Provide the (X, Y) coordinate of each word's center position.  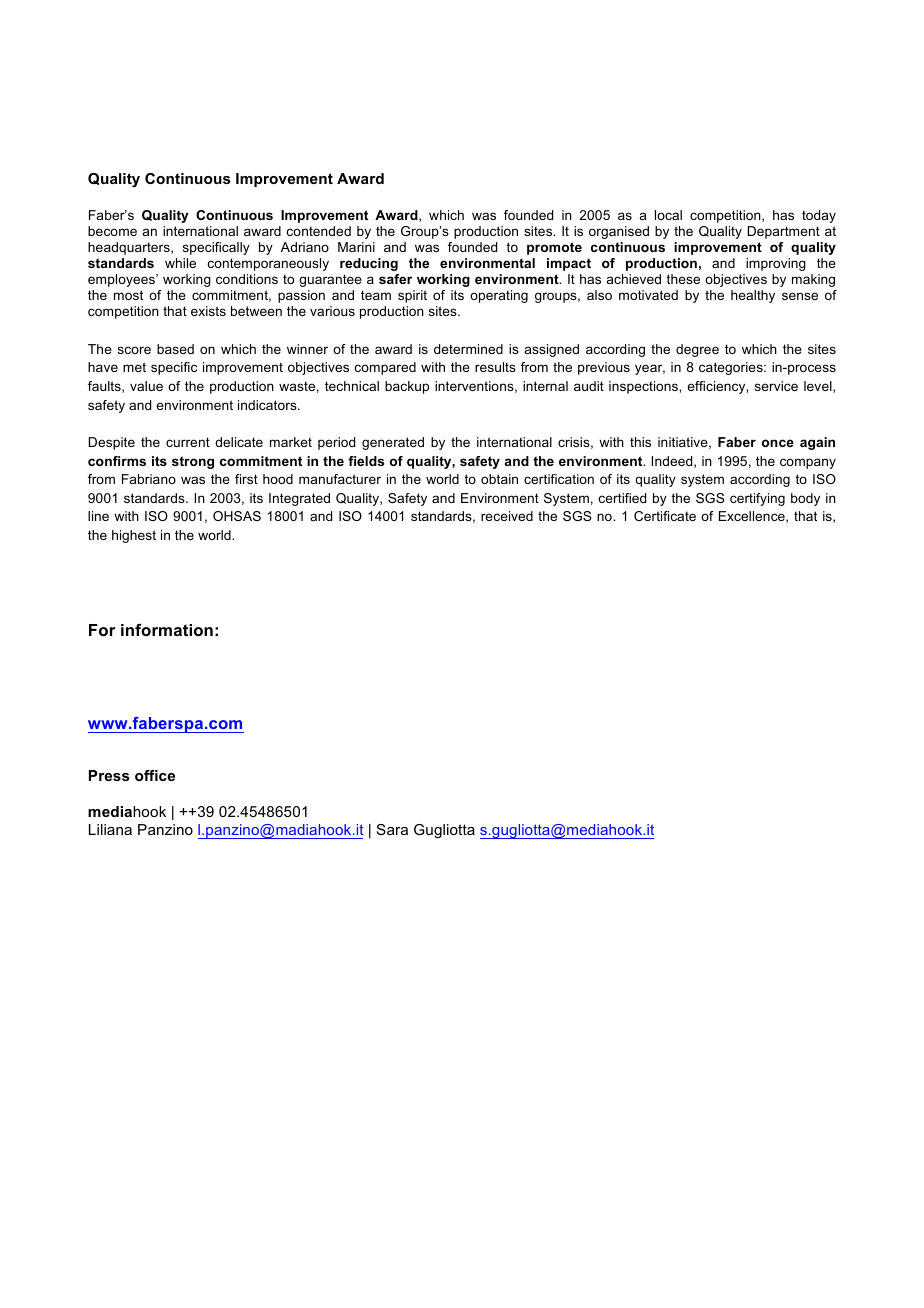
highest (134, 536)
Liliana (110, 829)
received (507, 516)
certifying (757, 499)
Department (784, 232)
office (155, 775)
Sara (392, 829)
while (180, 263)
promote (554, 248)
